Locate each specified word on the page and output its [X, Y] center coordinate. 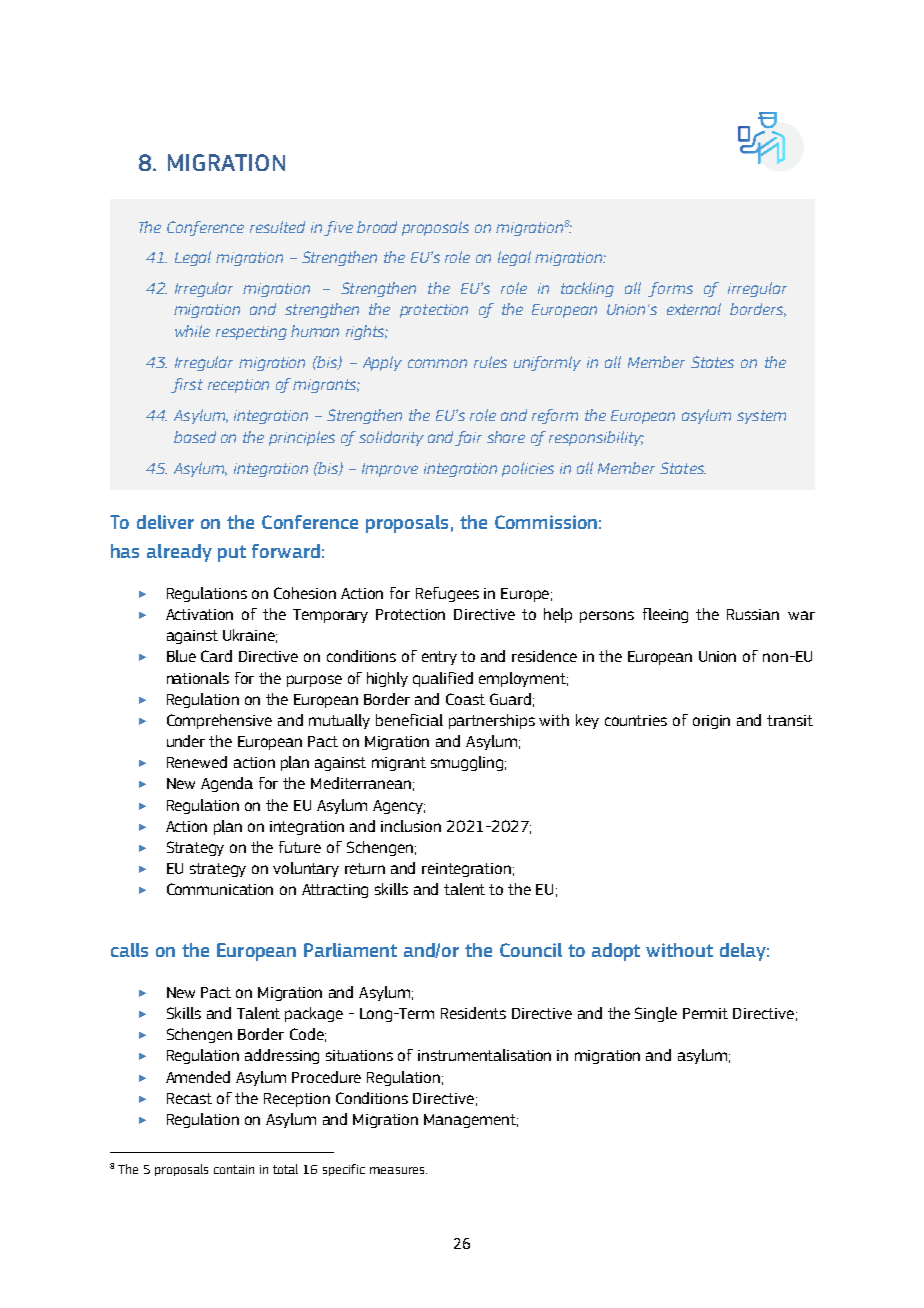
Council [531, 950]
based [195, 437]
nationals [198, 678]
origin [711, 722]
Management [471, 1121]
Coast [465, 699]
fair [468, 438]
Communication [220, 889]
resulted [277, 227]
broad [377, 227]
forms [670, 289]
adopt [616, 952]
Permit [705, 1013]
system [761, 417]
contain [234, 1169]
